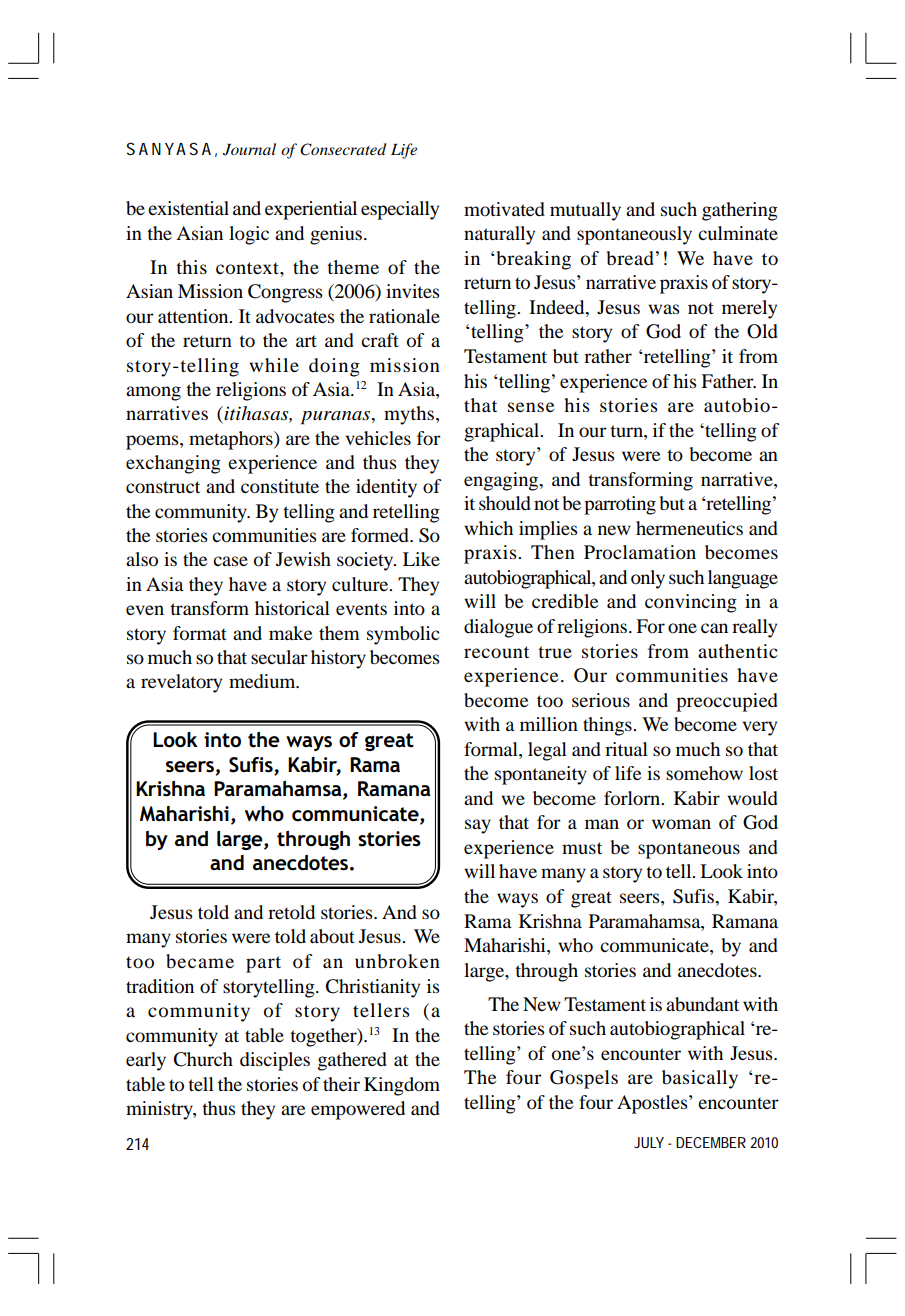 This screenshot has height=1316, width=905. Describe the element at coordinates (163, 487) in the screenshot. I see `construct` at that location.
